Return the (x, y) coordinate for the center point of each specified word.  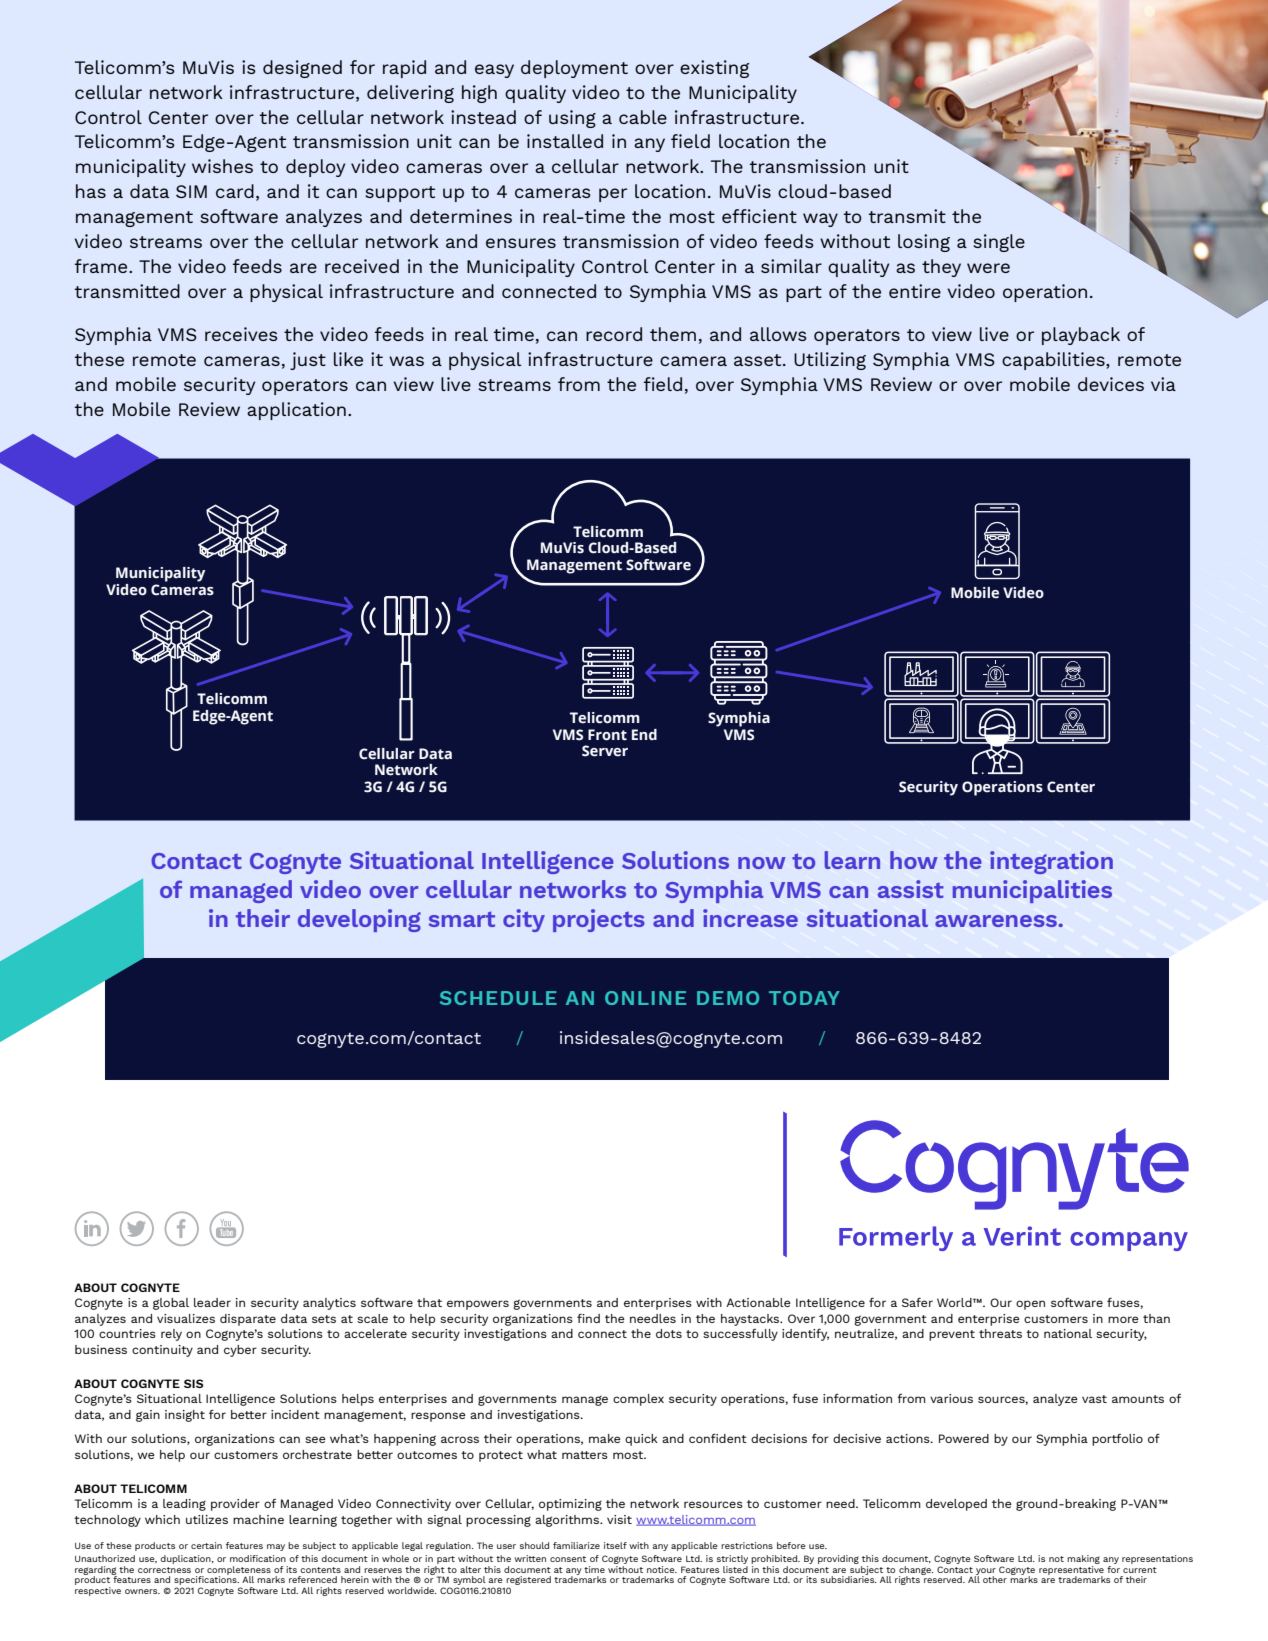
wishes (222, 166)
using (572, 119)
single (999, 243)
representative (1071, 1571)
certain (206, 1545)
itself (615, 1545)
